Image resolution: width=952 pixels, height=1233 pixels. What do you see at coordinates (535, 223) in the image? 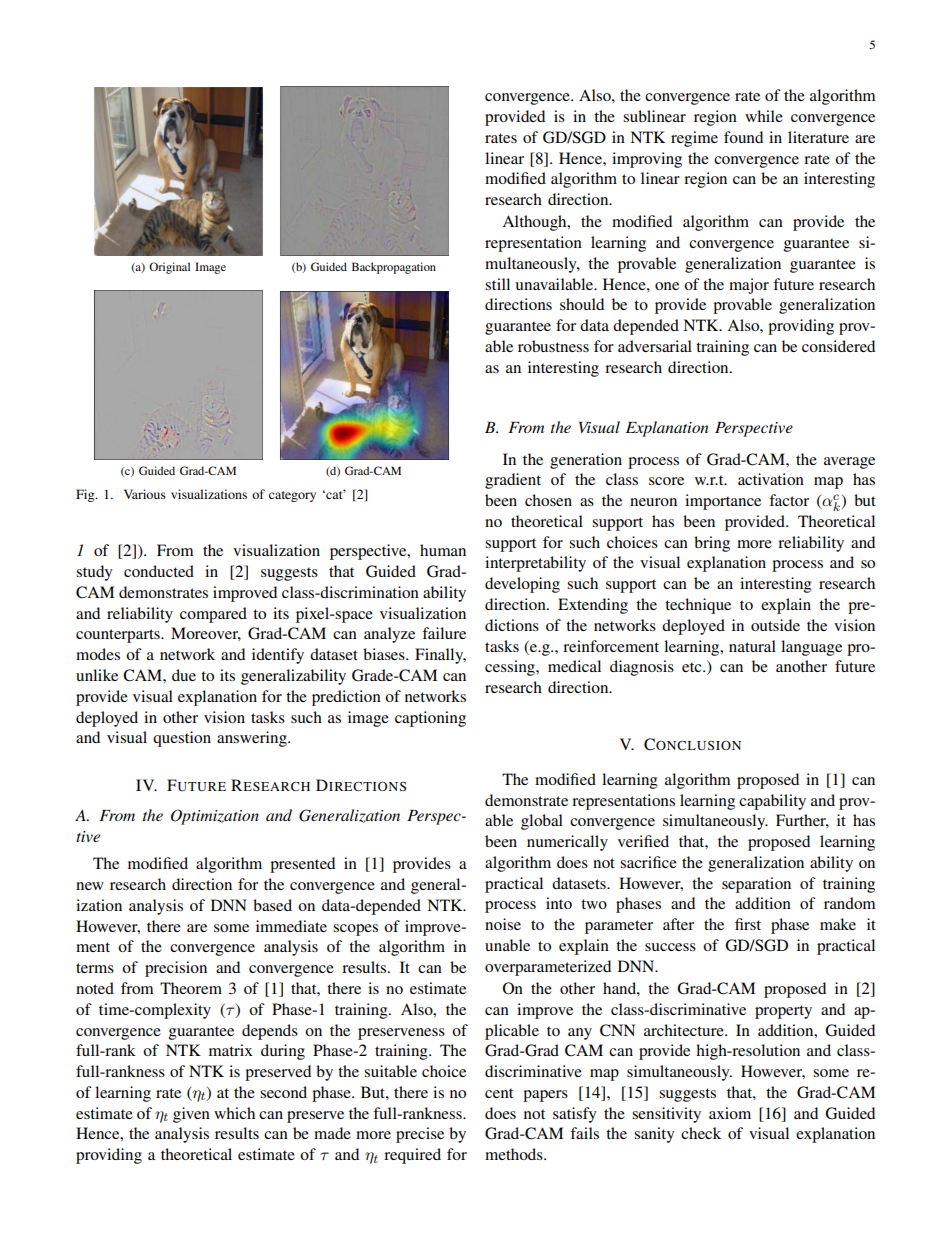
I see `Although` at bounding box center [535, 223].
